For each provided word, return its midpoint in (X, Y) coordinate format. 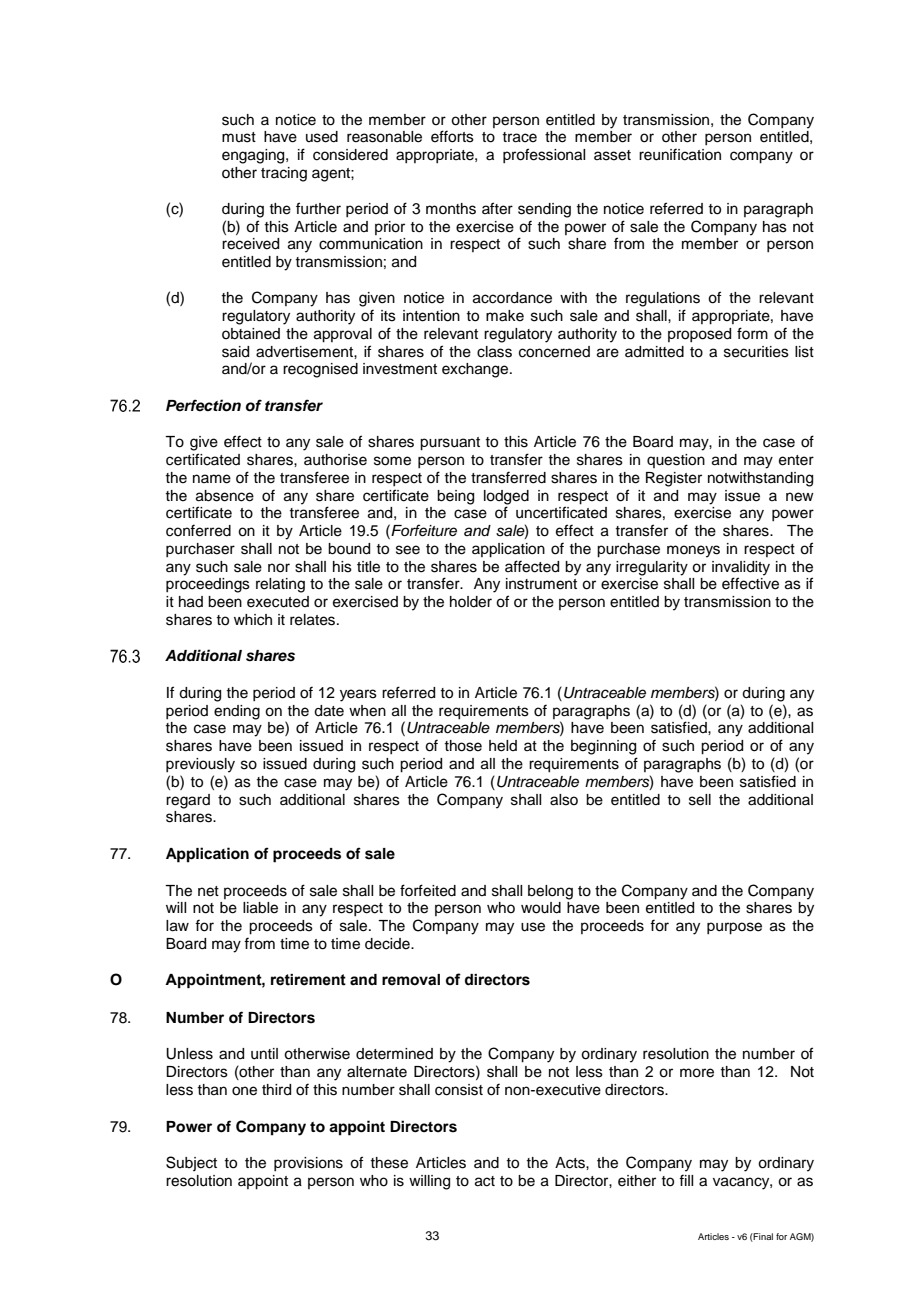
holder (471, 602)
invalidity (741, 568)
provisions (308, 1164)
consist (459, 1090)
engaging (254, 156)
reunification (680, 154)
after (497, 208)
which (253, 620)
